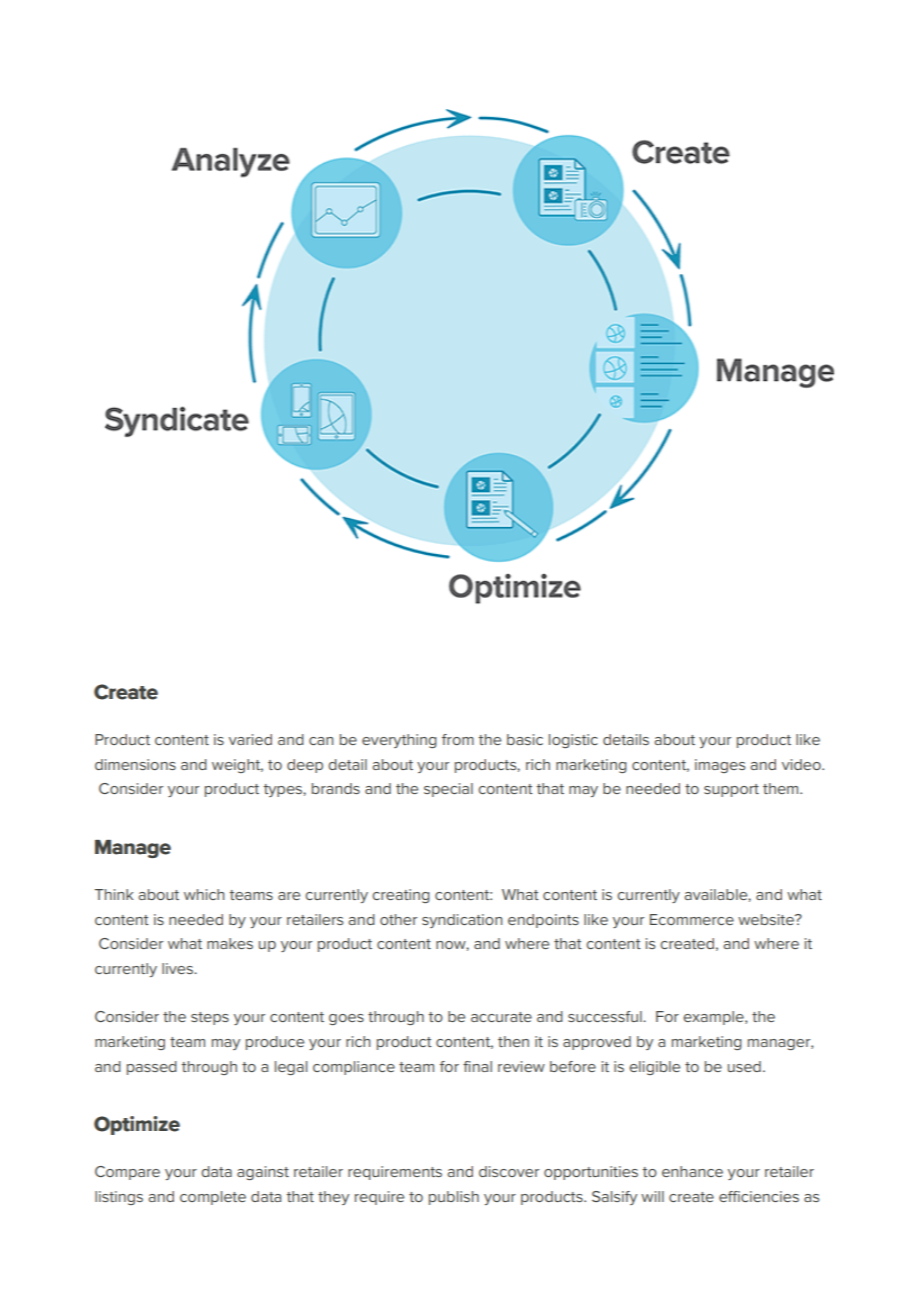  I want to click on enhance, so click(692, 1171).
